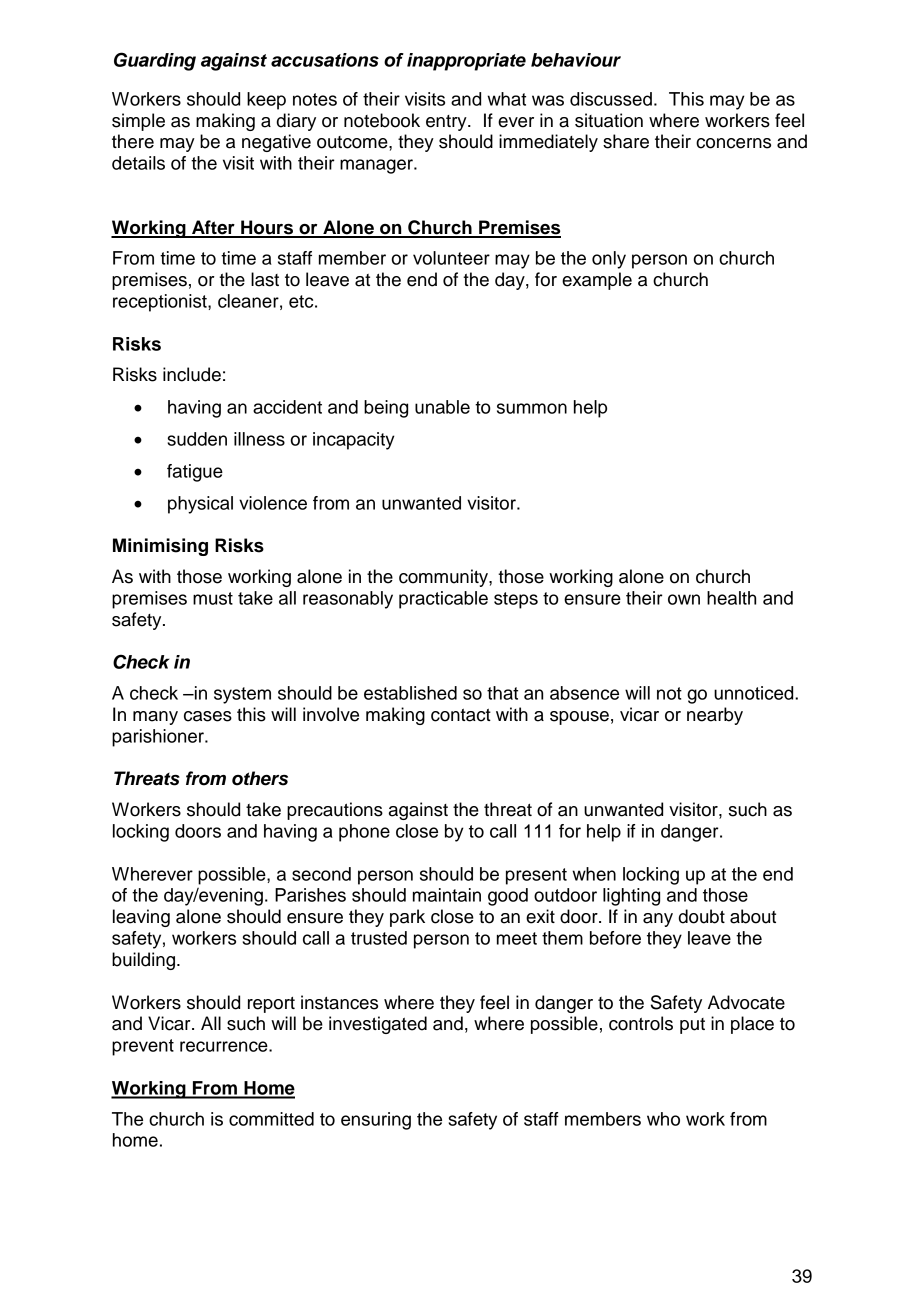  What do you see at coordinates (266, 101) in the screenshot?
I see `keep` at bounding box center [266, 101].
